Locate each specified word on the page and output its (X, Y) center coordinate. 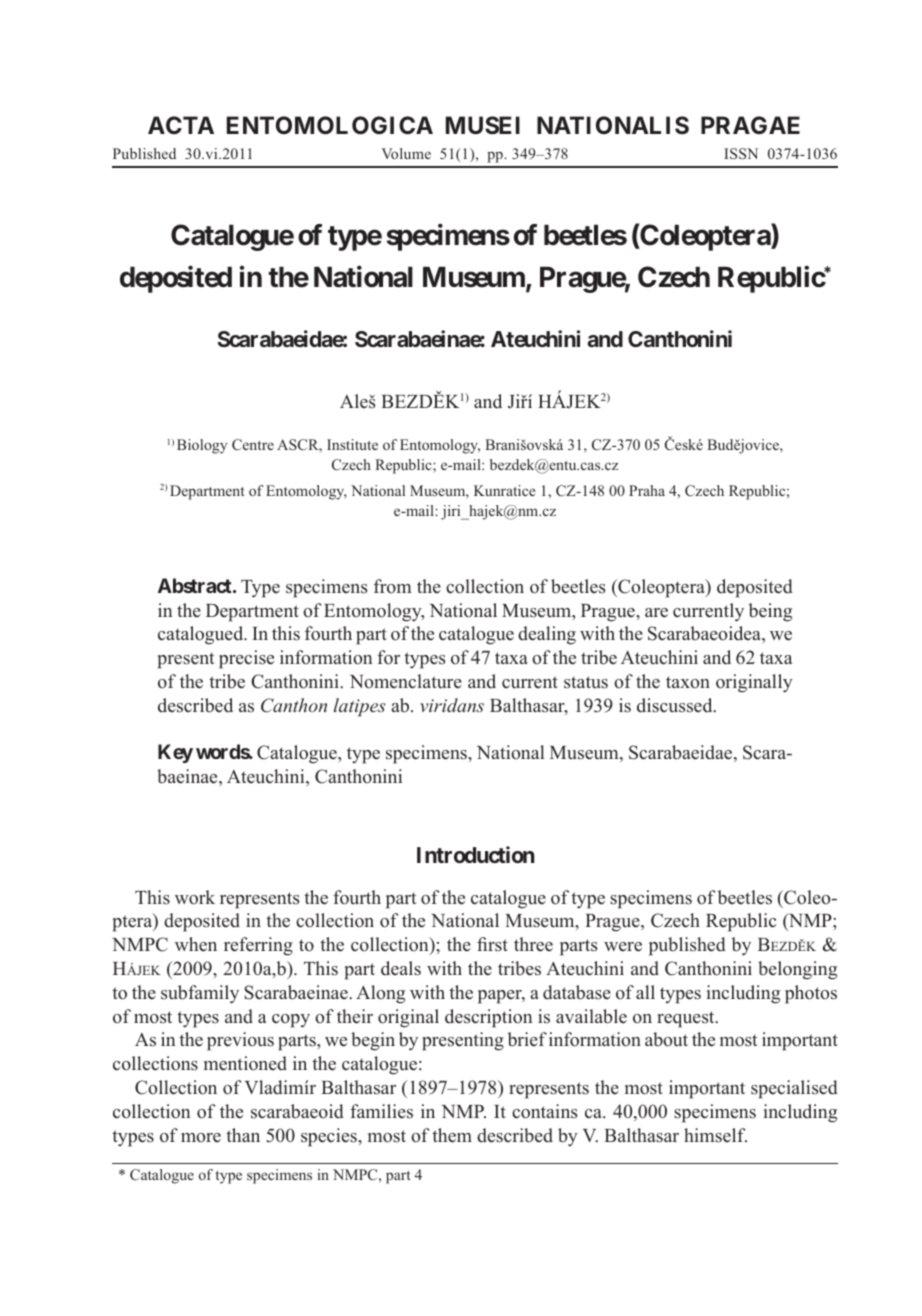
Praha (647, 490)
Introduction (475, 854)
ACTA (181, 125)
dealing (547, 635)
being (770, 612)
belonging (797, 970)
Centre (253, 445)
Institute (352, 444)
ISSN (741, 153)
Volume (406, 153)
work (195, 897)
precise (246, 659)
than (243, 1135)
